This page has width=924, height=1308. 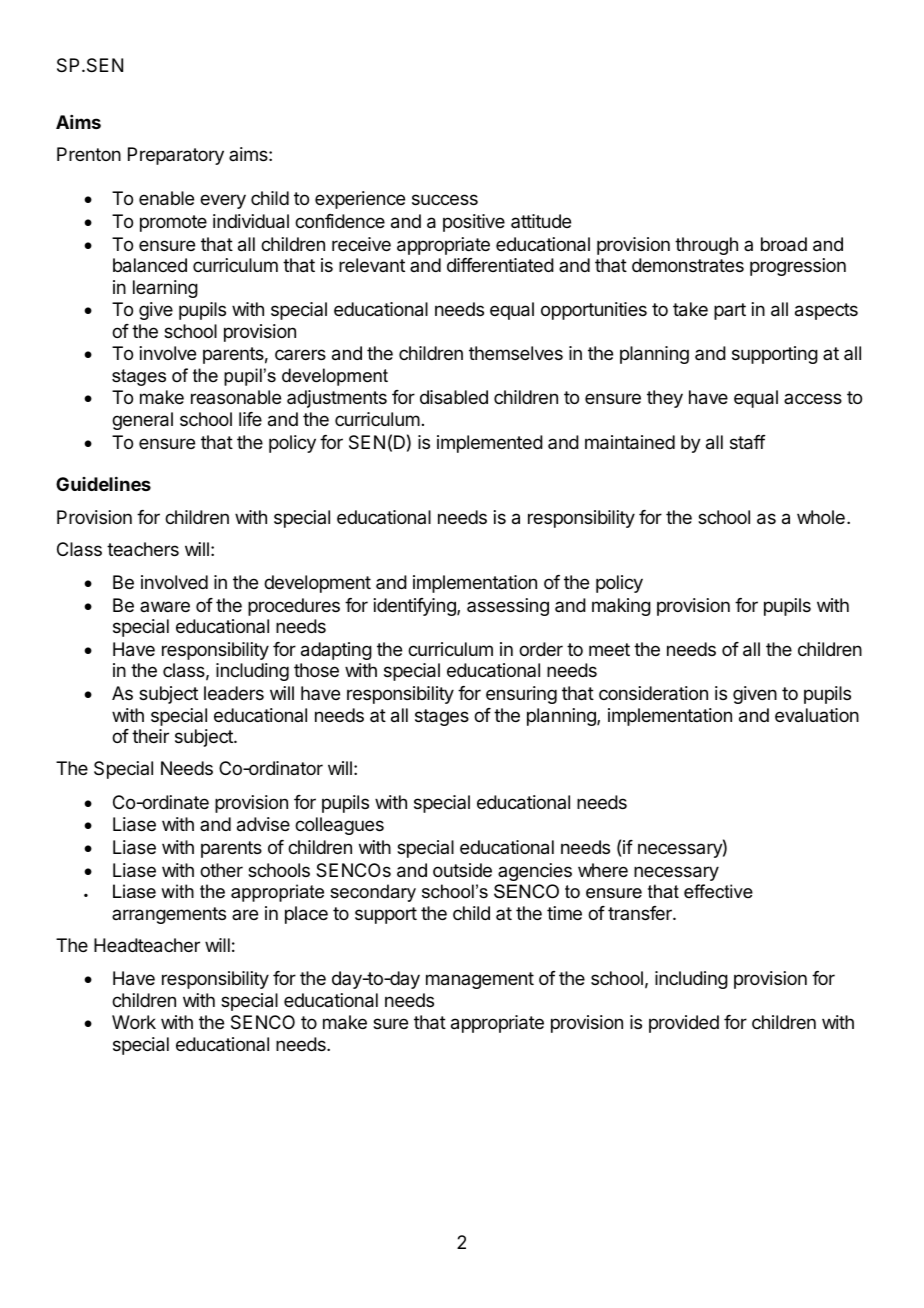 I want to click on aware, so click(x=165, y=606).
